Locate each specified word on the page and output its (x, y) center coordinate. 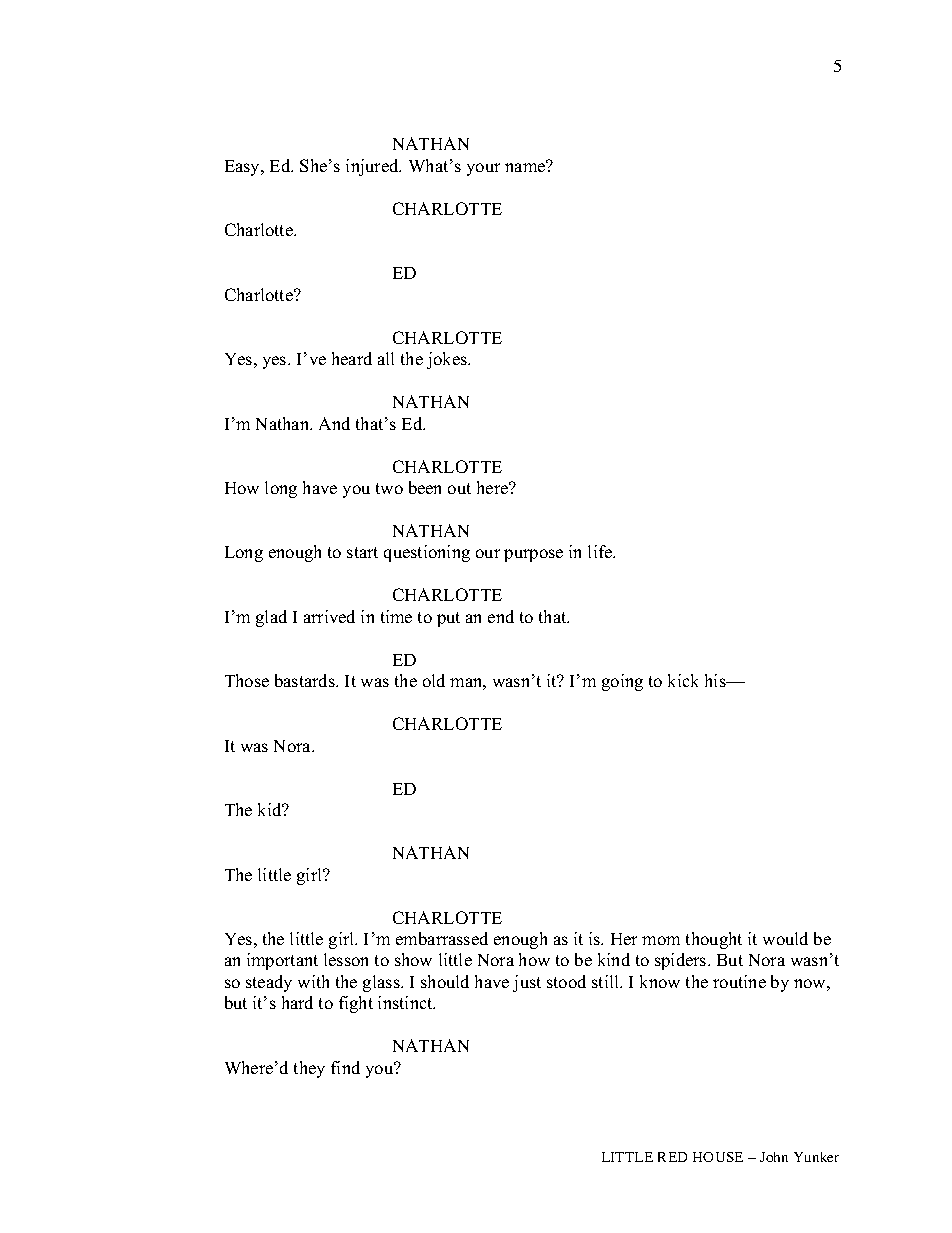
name (526, 166)
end (501, 616)
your (483, 169)
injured (373, 167)
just (527, 983)
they (309, 1069)
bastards (306, 680)
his (716, 680)
